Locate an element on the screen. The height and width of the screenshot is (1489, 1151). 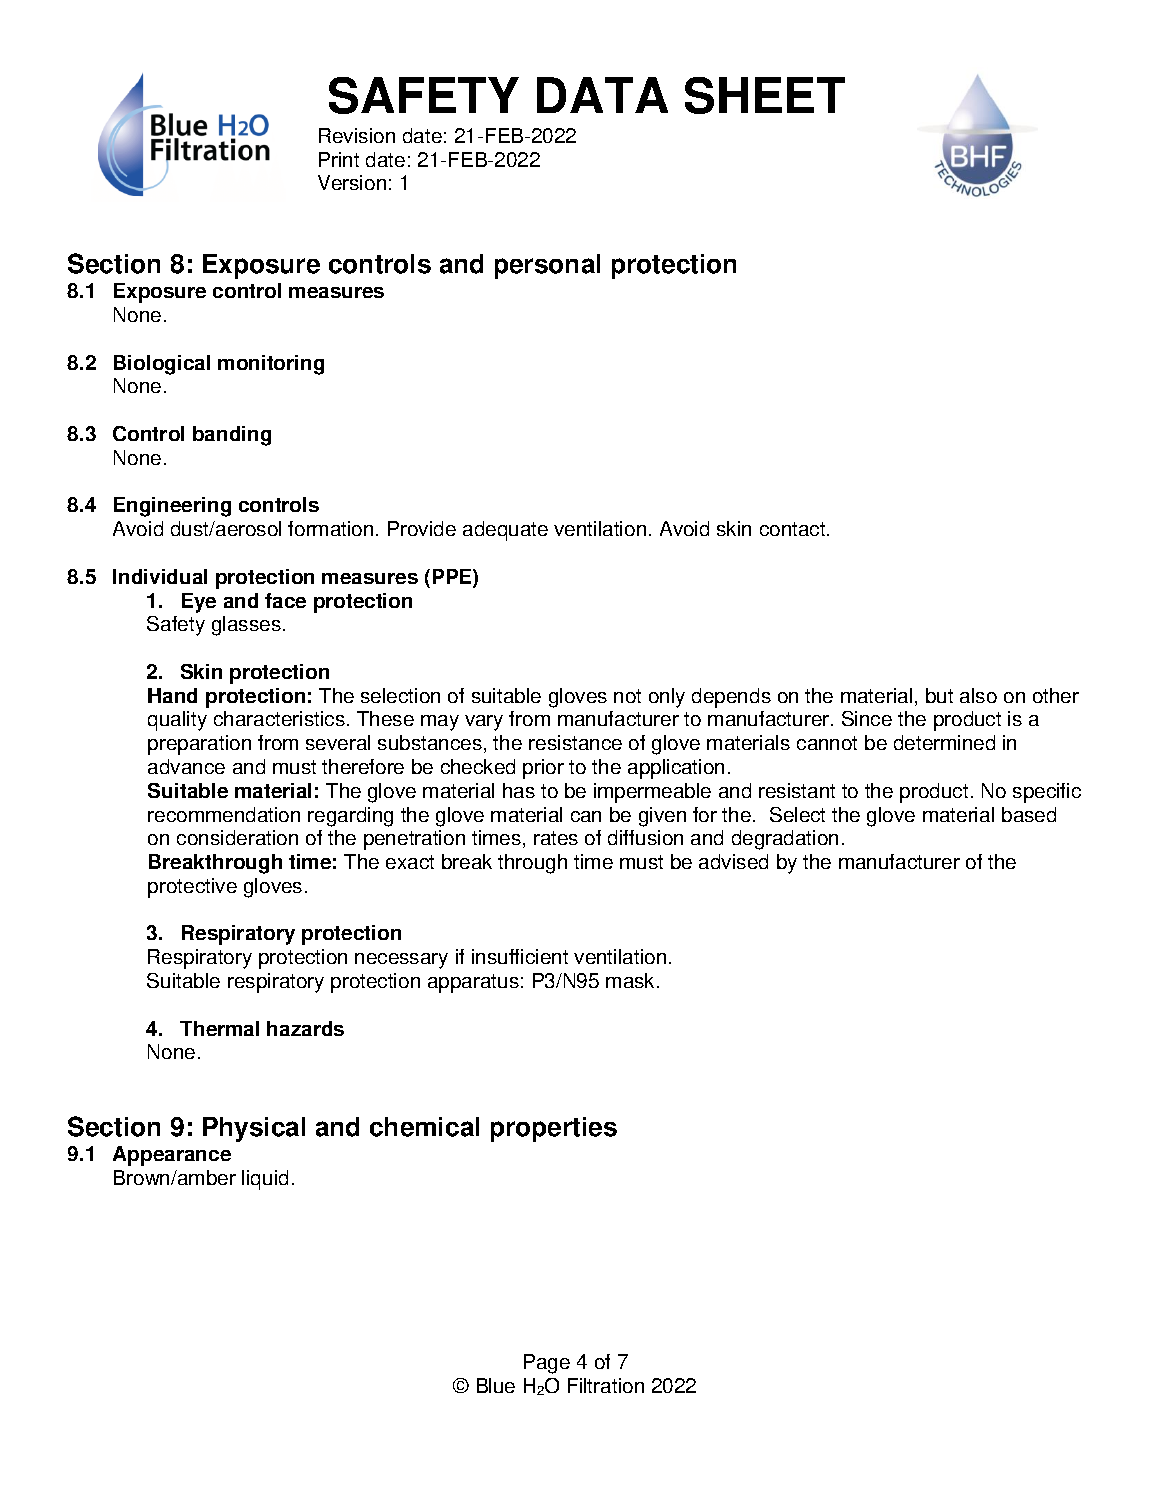
liquid is located at coordinates (265, 1180).
